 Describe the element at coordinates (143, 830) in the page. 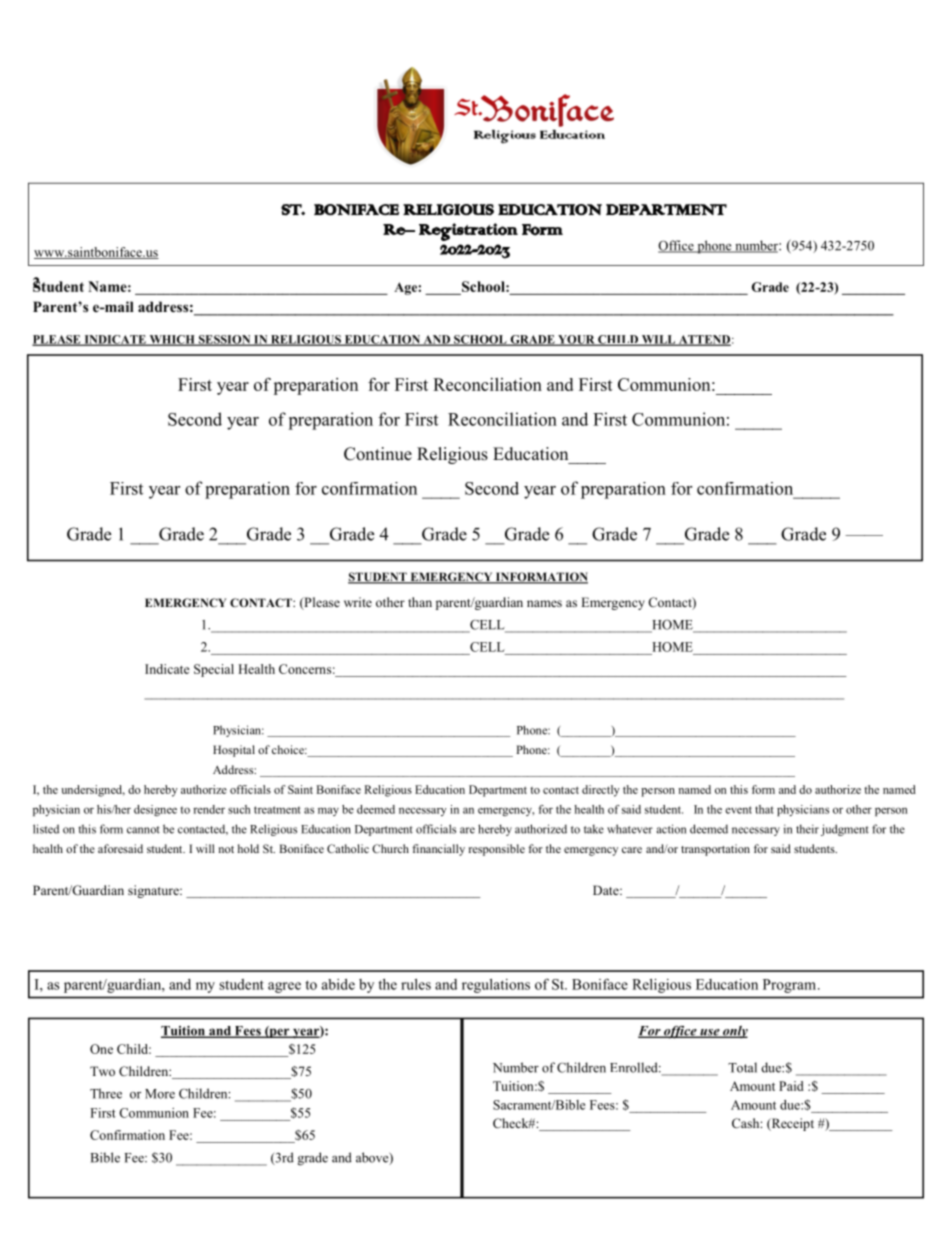

I see `cannot` at that location.
